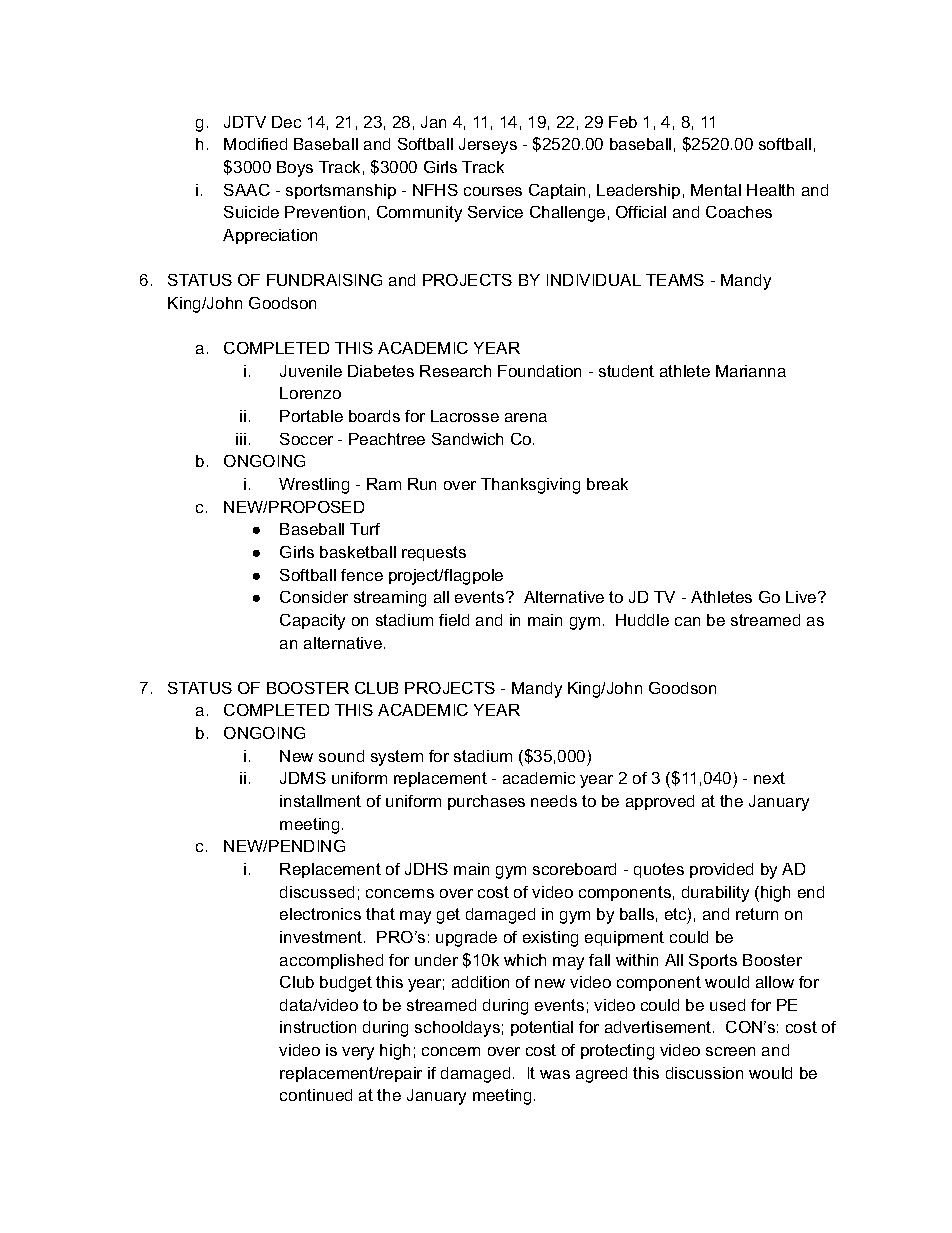 The image size is (952, 1233). I want to click on Jerseys, so click(488, 146).
